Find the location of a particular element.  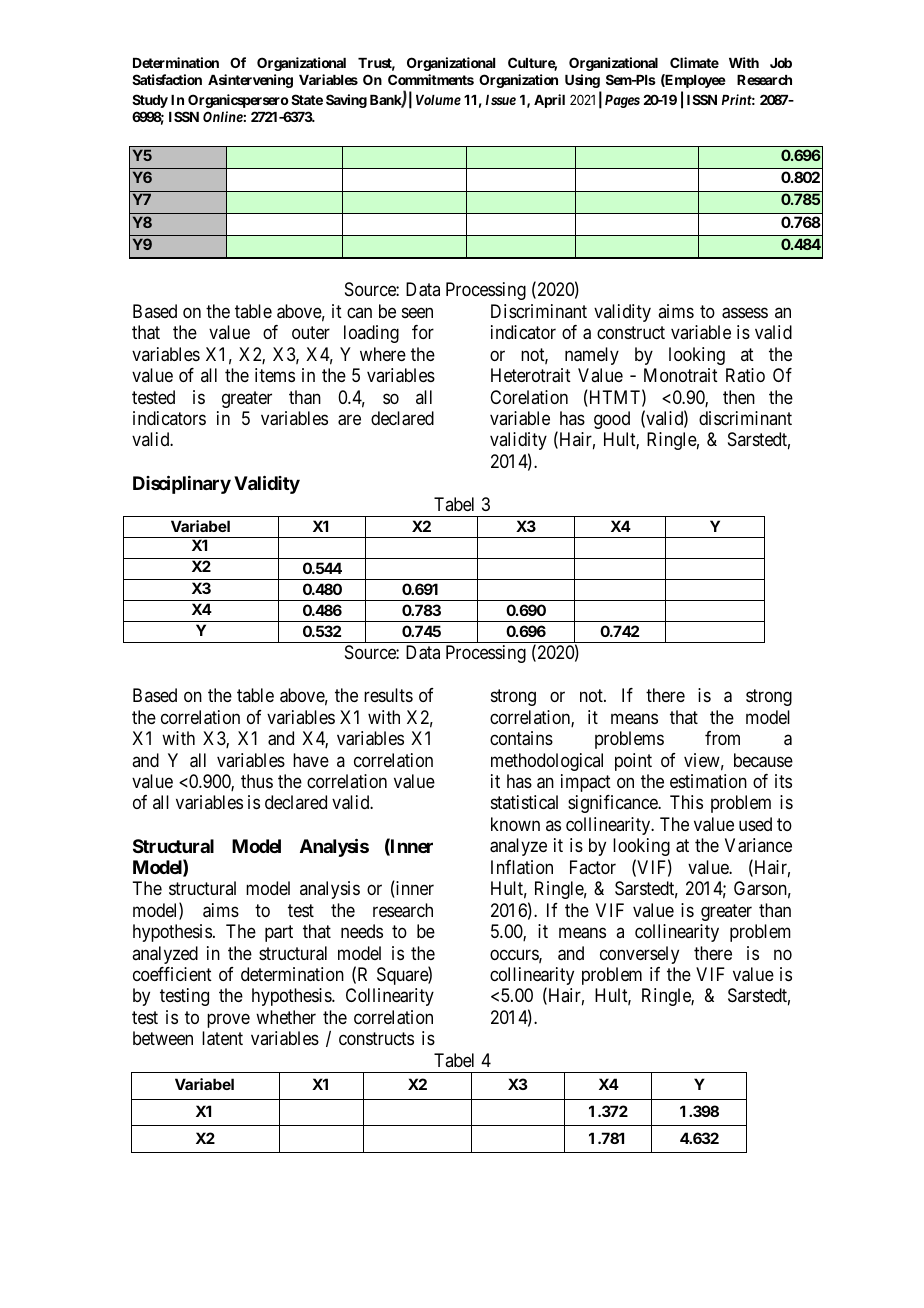

Online is located at coordinates (223, 116).
